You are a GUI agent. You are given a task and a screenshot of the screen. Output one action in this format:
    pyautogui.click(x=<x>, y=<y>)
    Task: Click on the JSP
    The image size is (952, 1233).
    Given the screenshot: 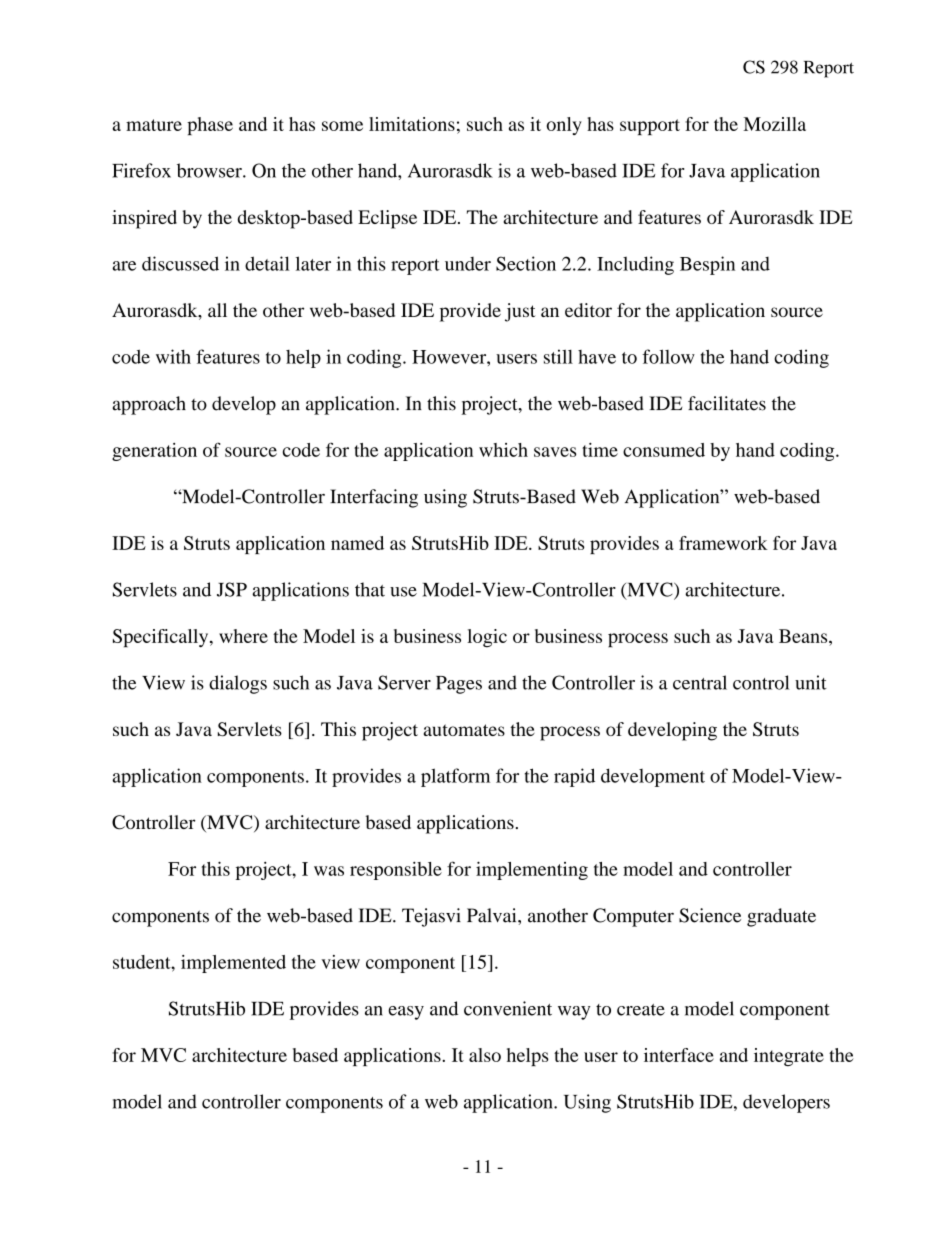 What is the action you would take?
    pyautogui.click(x=232, y=589)
